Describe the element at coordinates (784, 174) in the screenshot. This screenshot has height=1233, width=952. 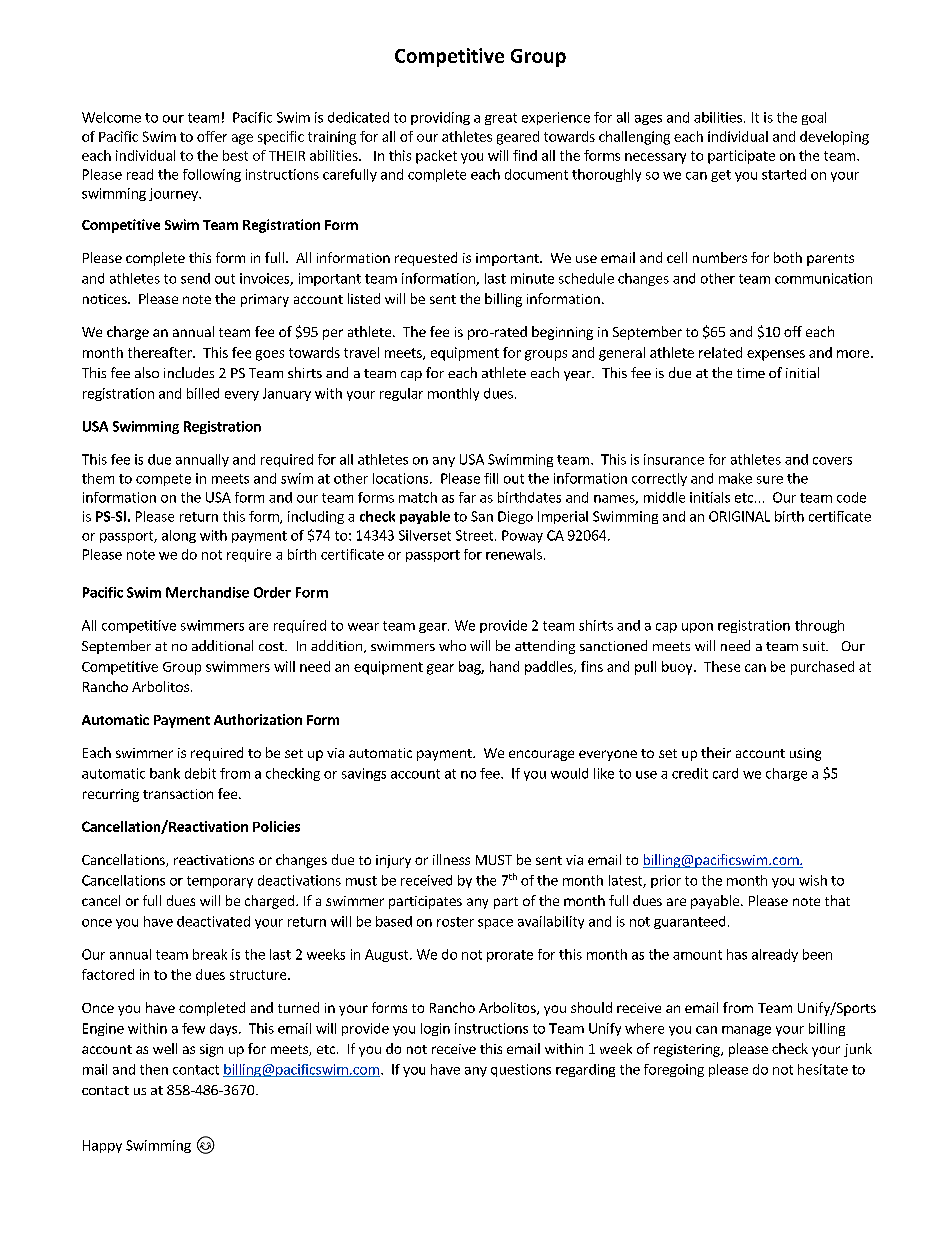
I see `started` at that location.
